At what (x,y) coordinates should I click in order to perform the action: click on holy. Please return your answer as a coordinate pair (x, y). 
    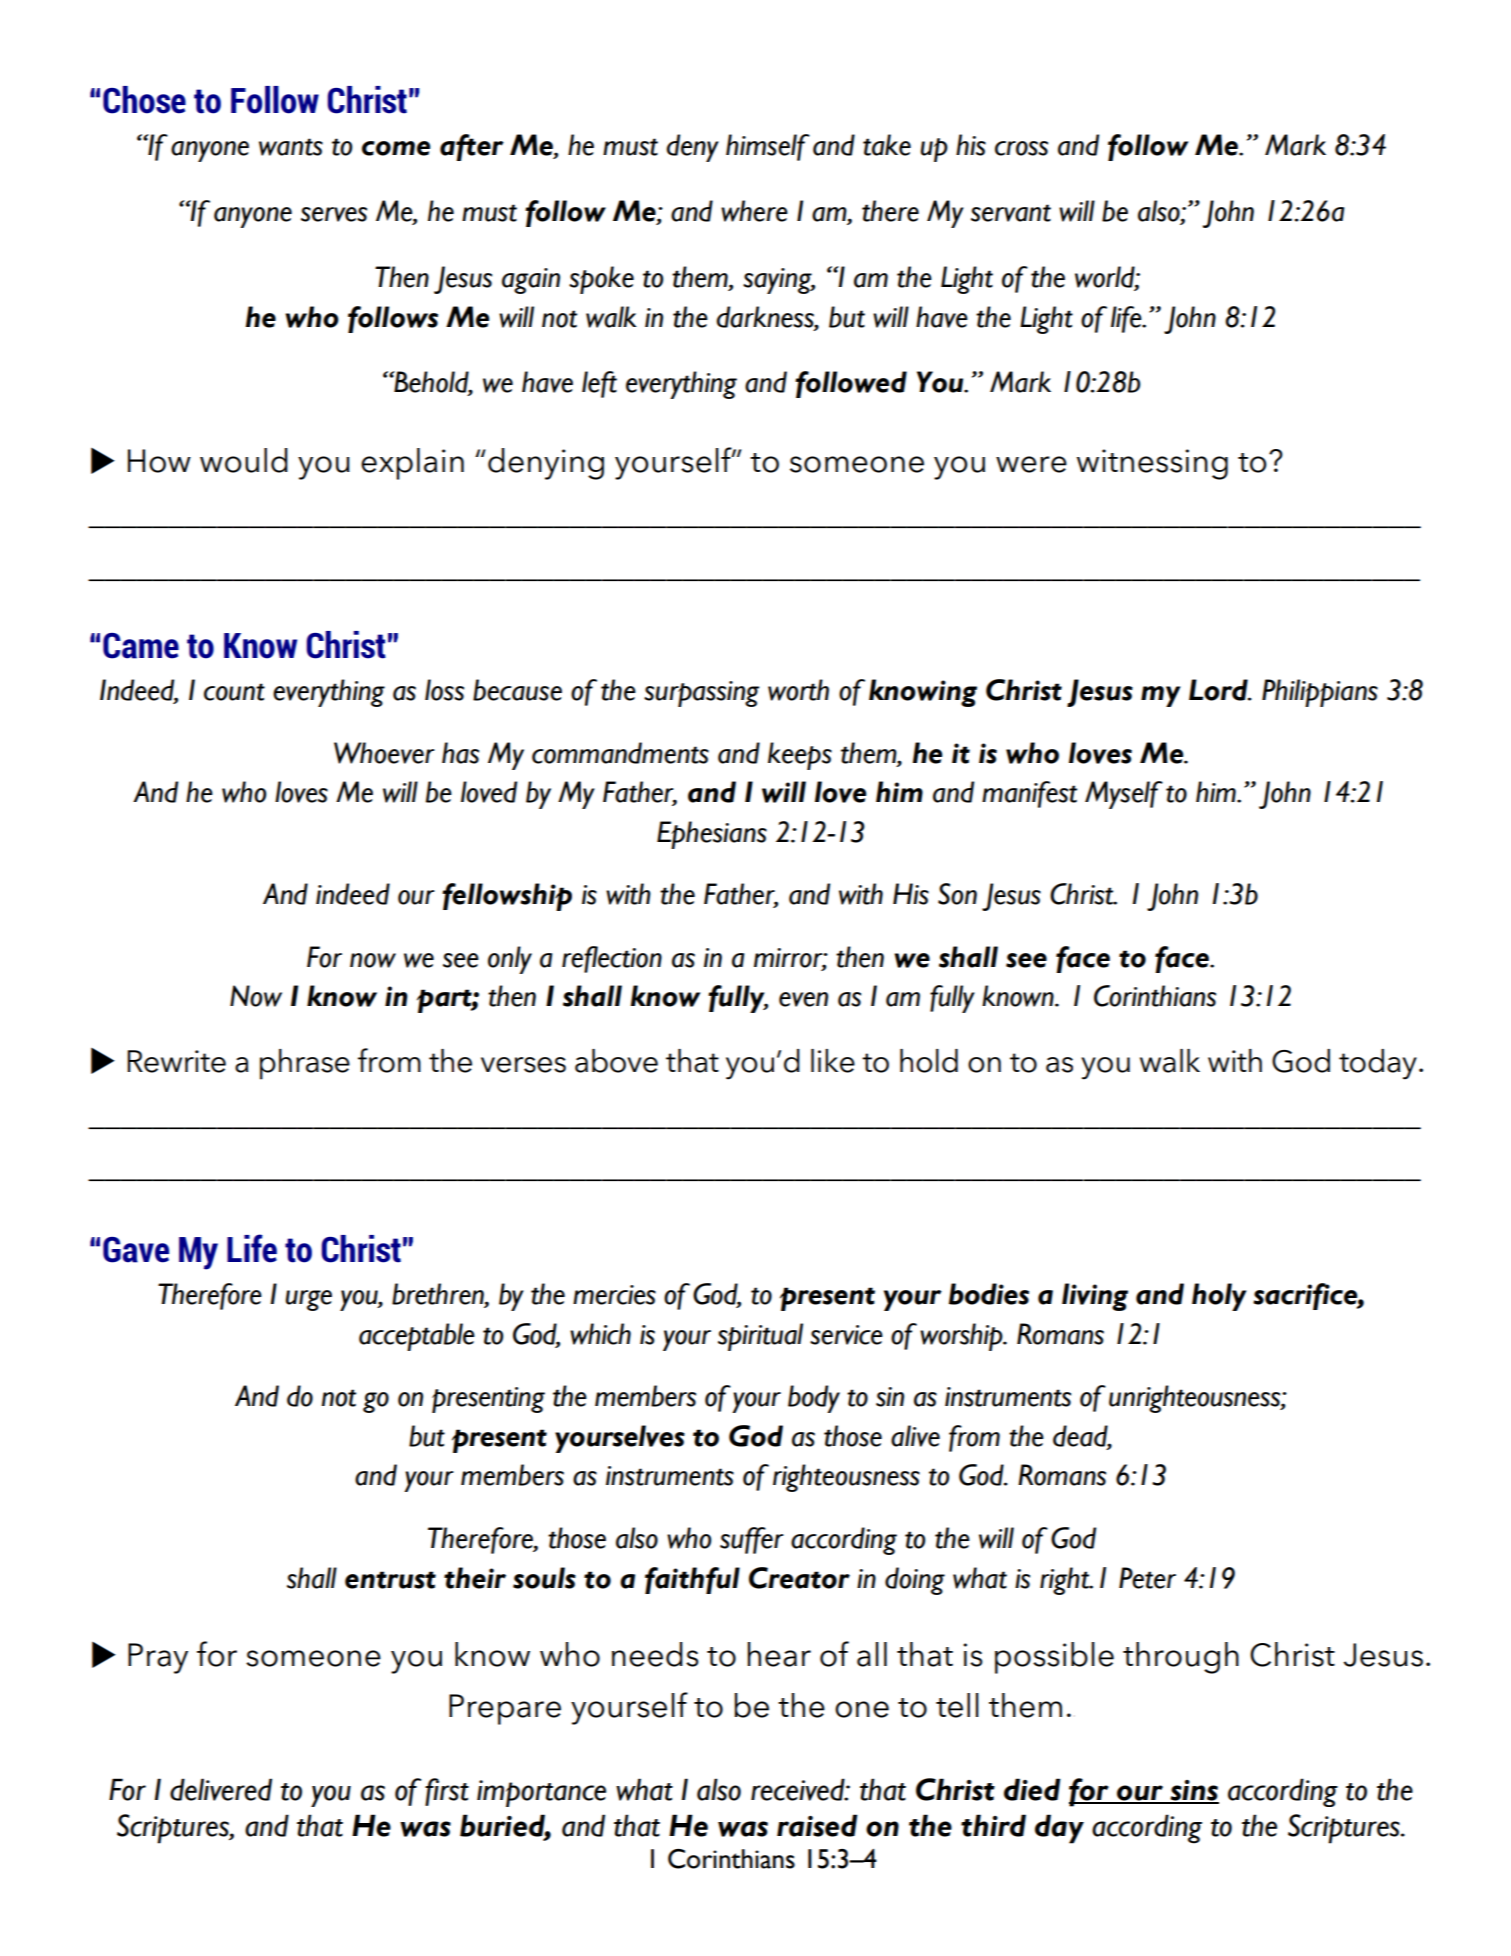
    Looking at the image, I should click on (1219, 1297).
